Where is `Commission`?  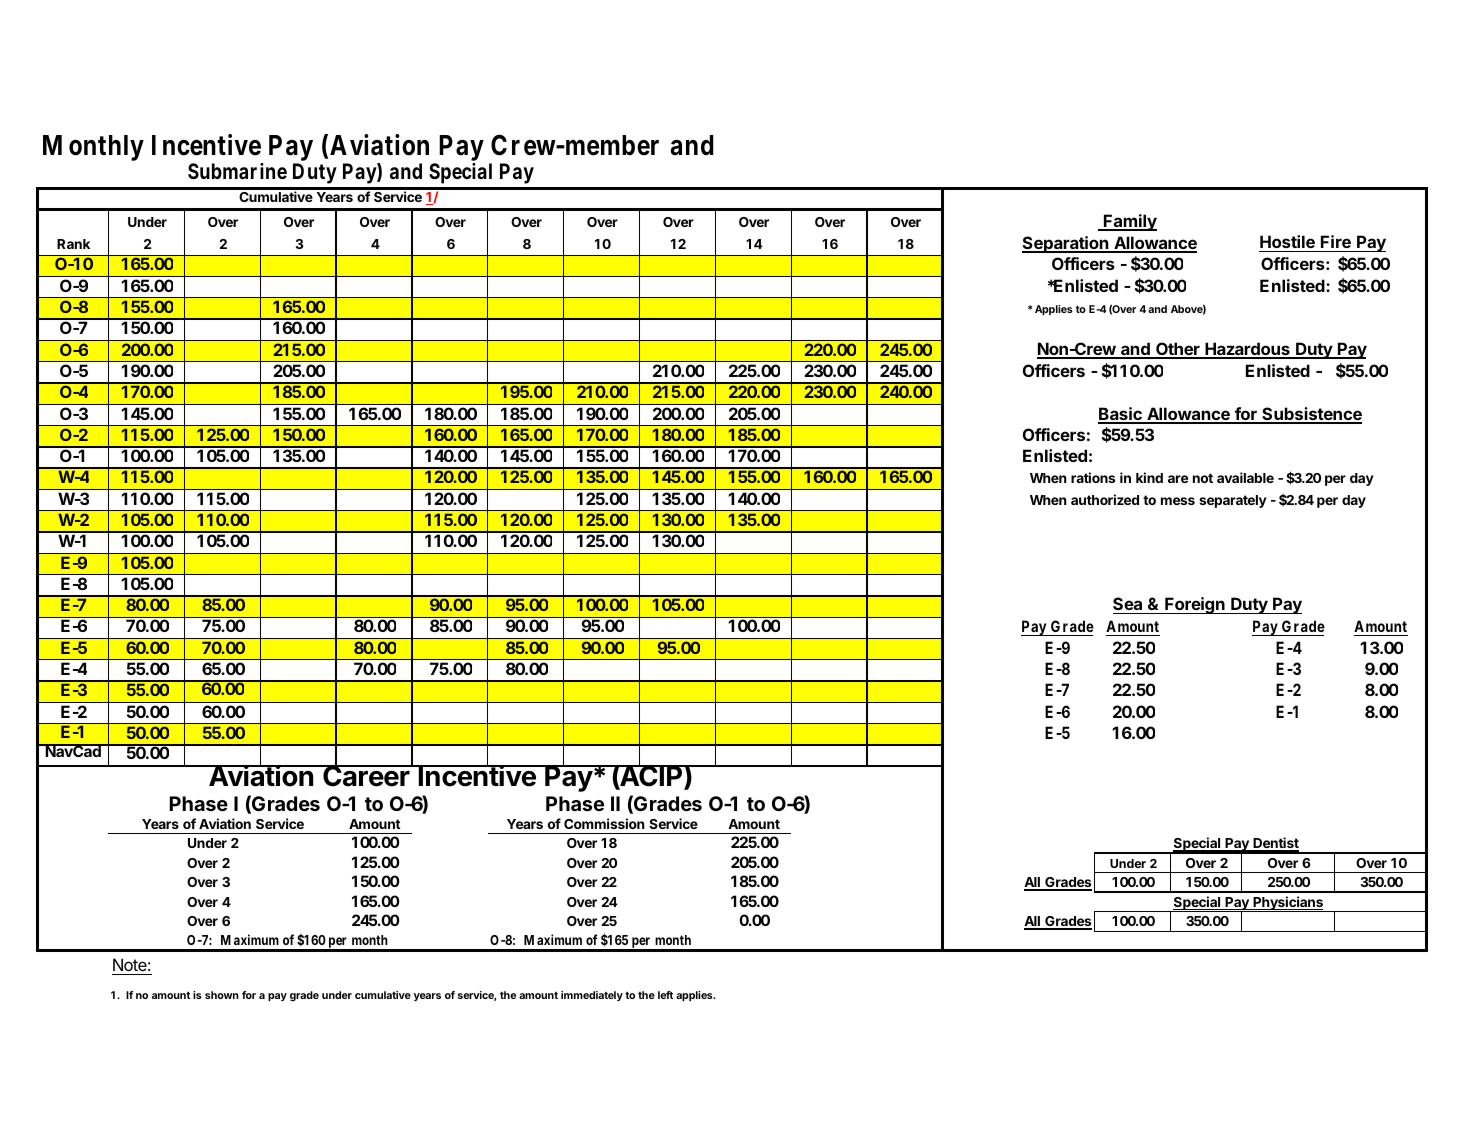 Commission is located at coordinates (604, 823).
